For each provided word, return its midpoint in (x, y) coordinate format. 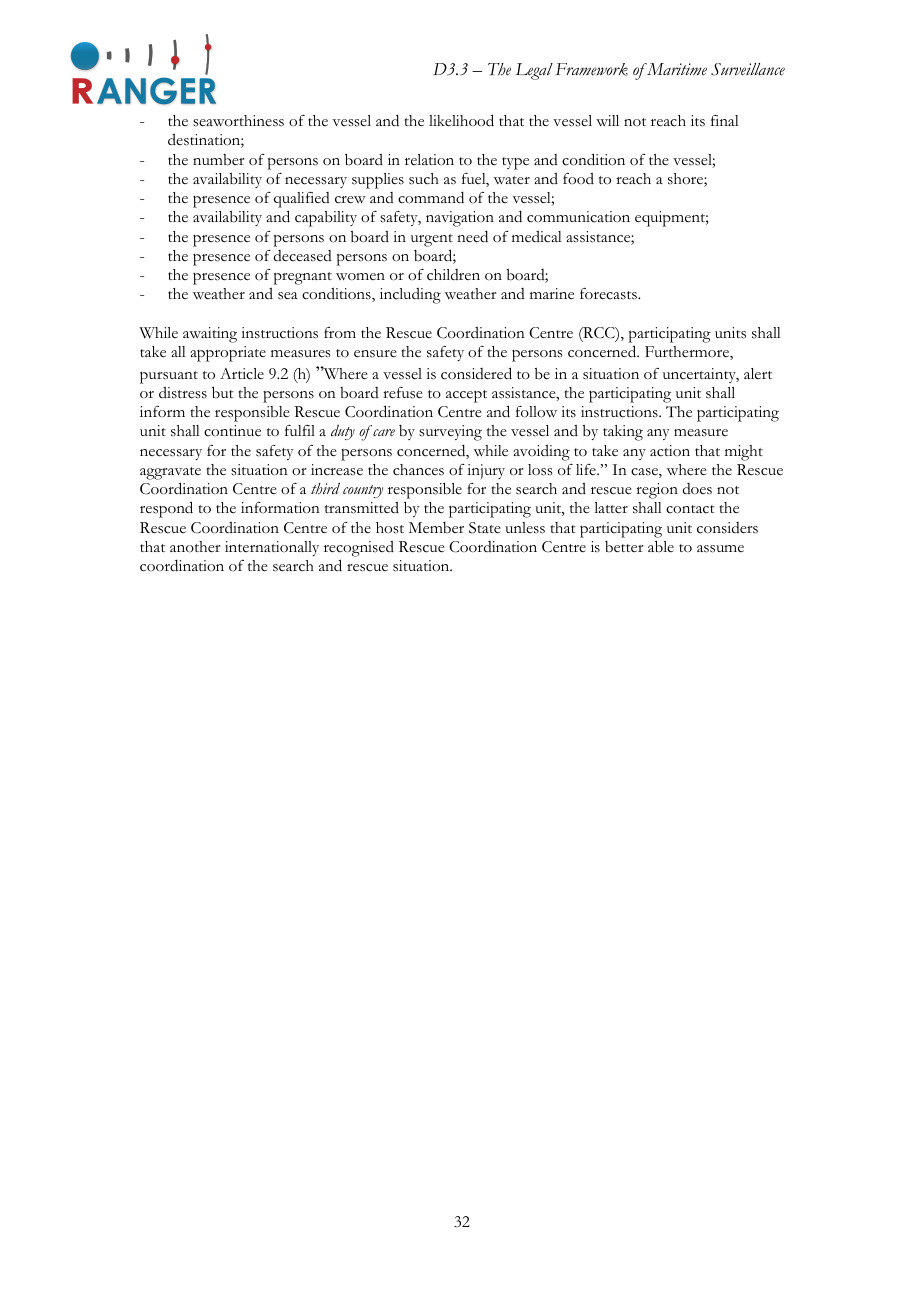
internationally (272, 548)
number (219, 160)
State (485, 528)
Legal (534, 71)
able (661, 546)
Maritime (676, 69)
